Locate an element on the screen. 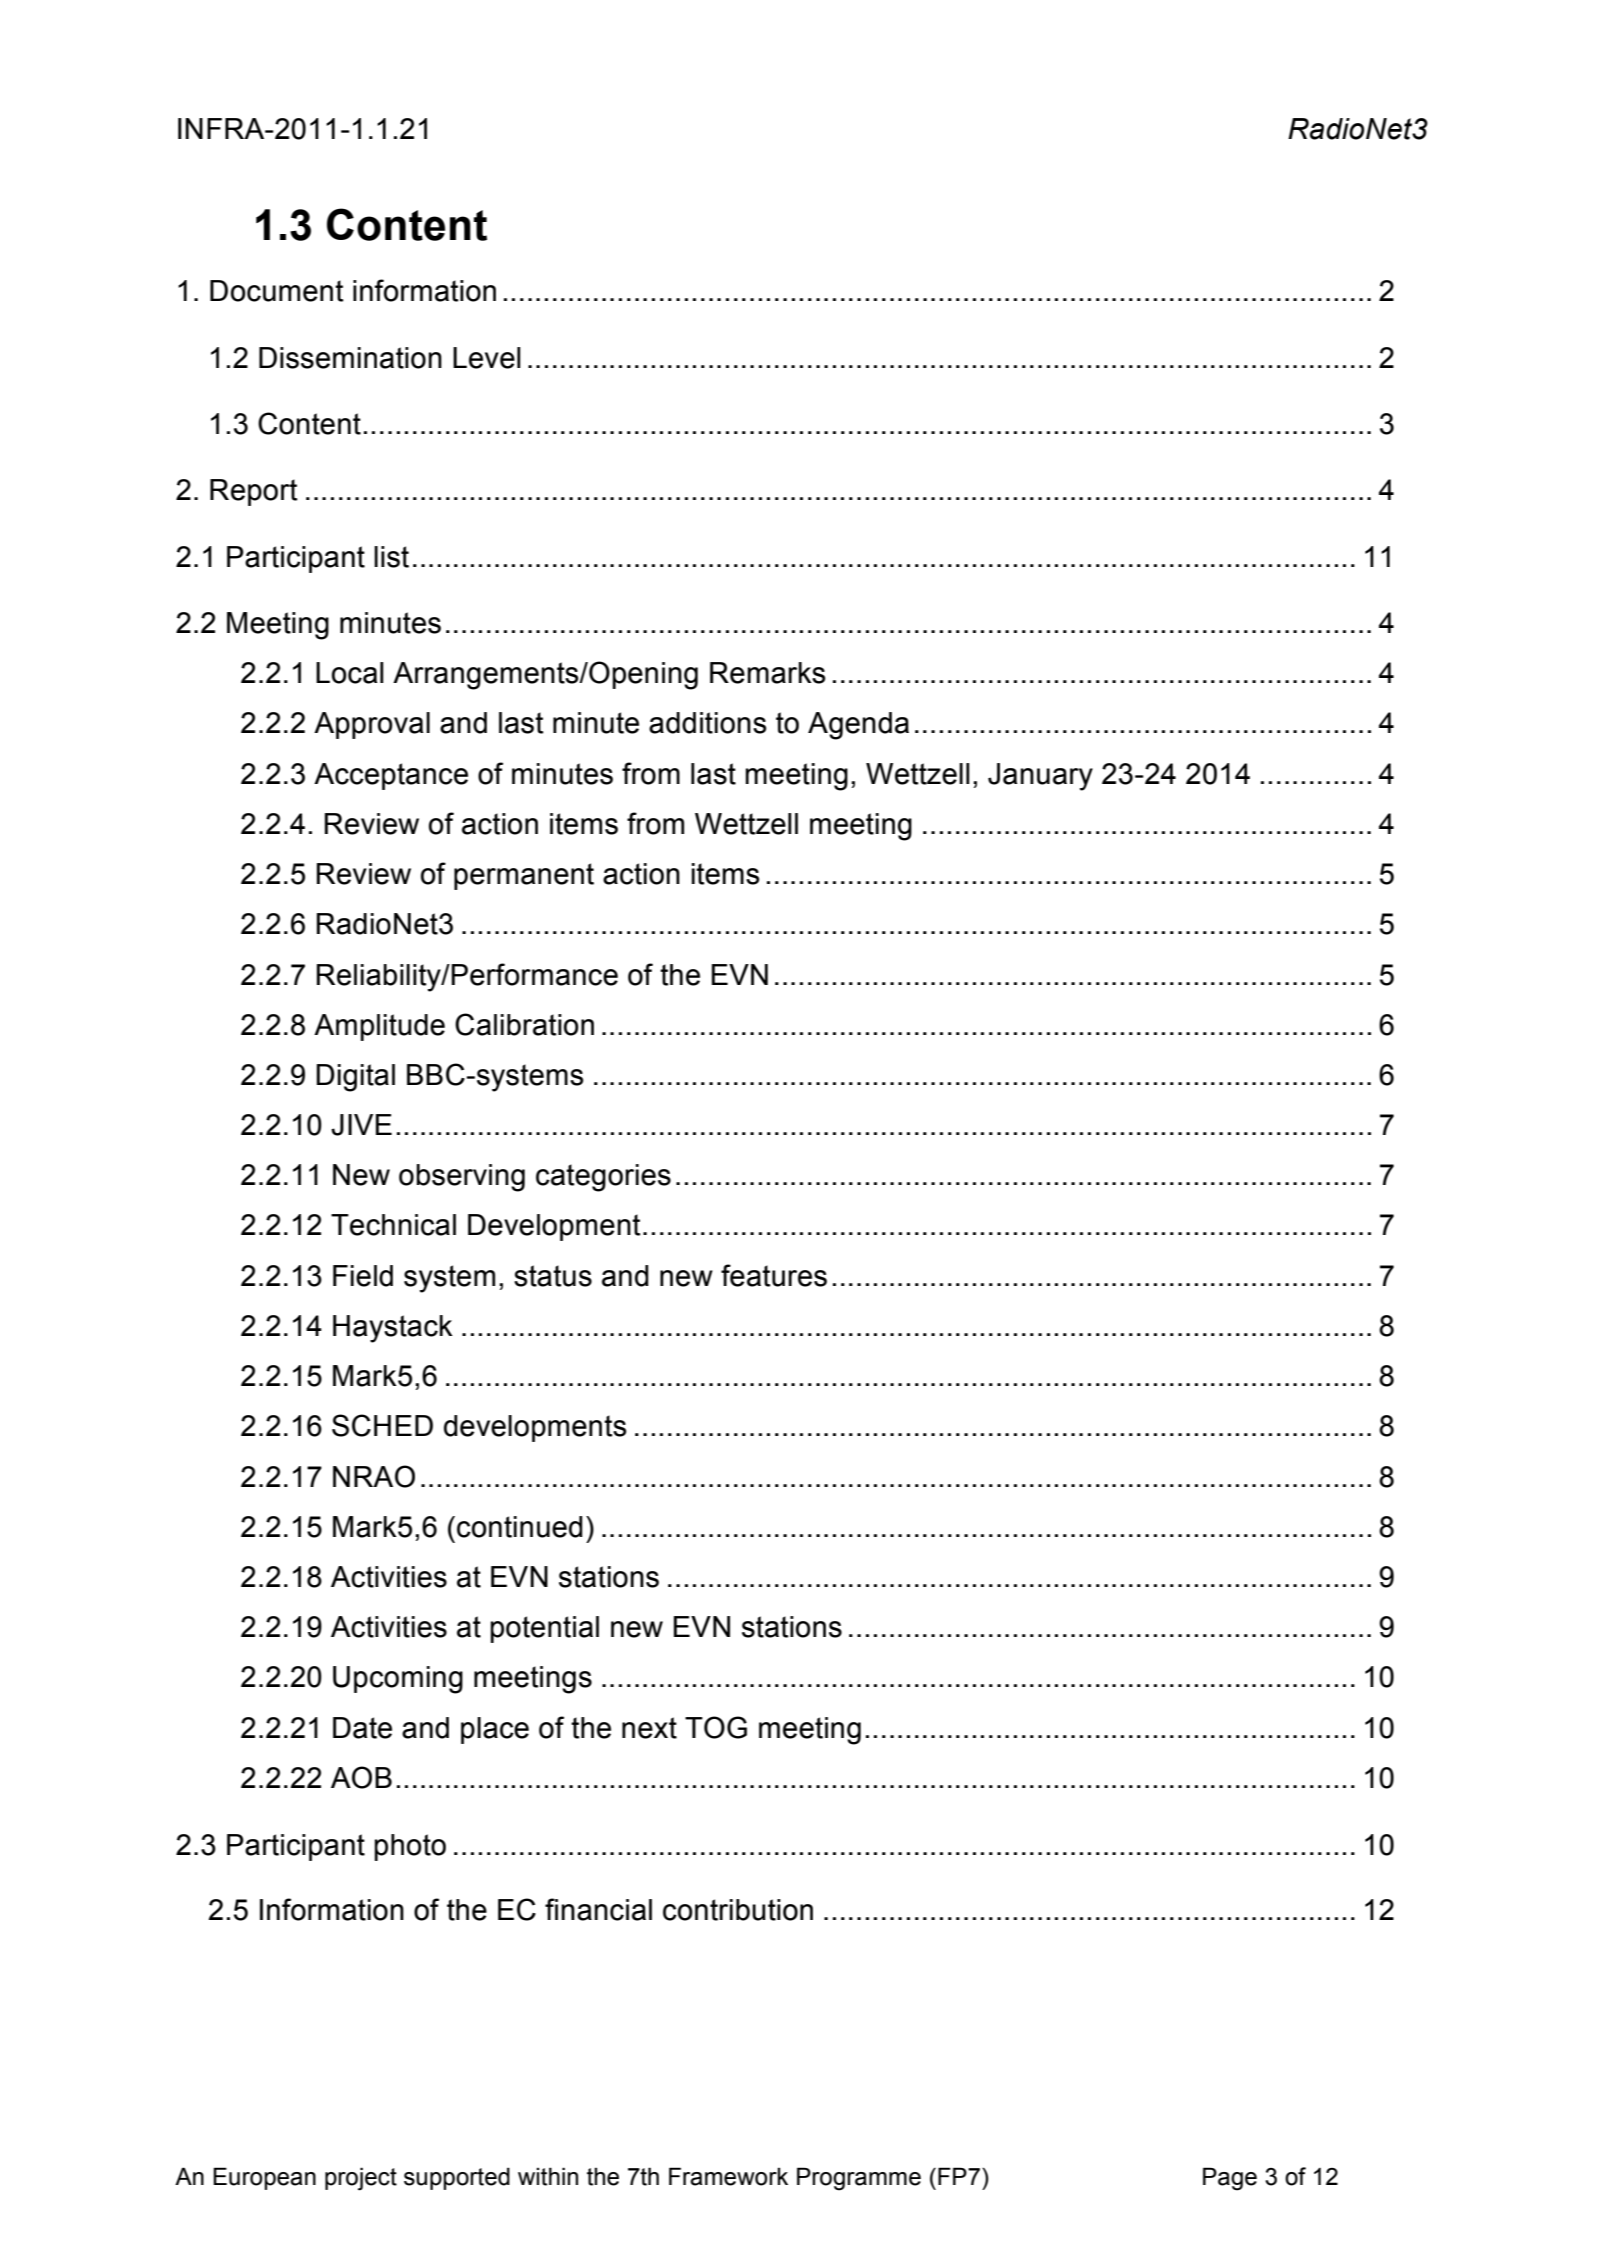 The height and width of the screenshot is (2267, 1602). Calibration is located at coordinates (524, 1024).
